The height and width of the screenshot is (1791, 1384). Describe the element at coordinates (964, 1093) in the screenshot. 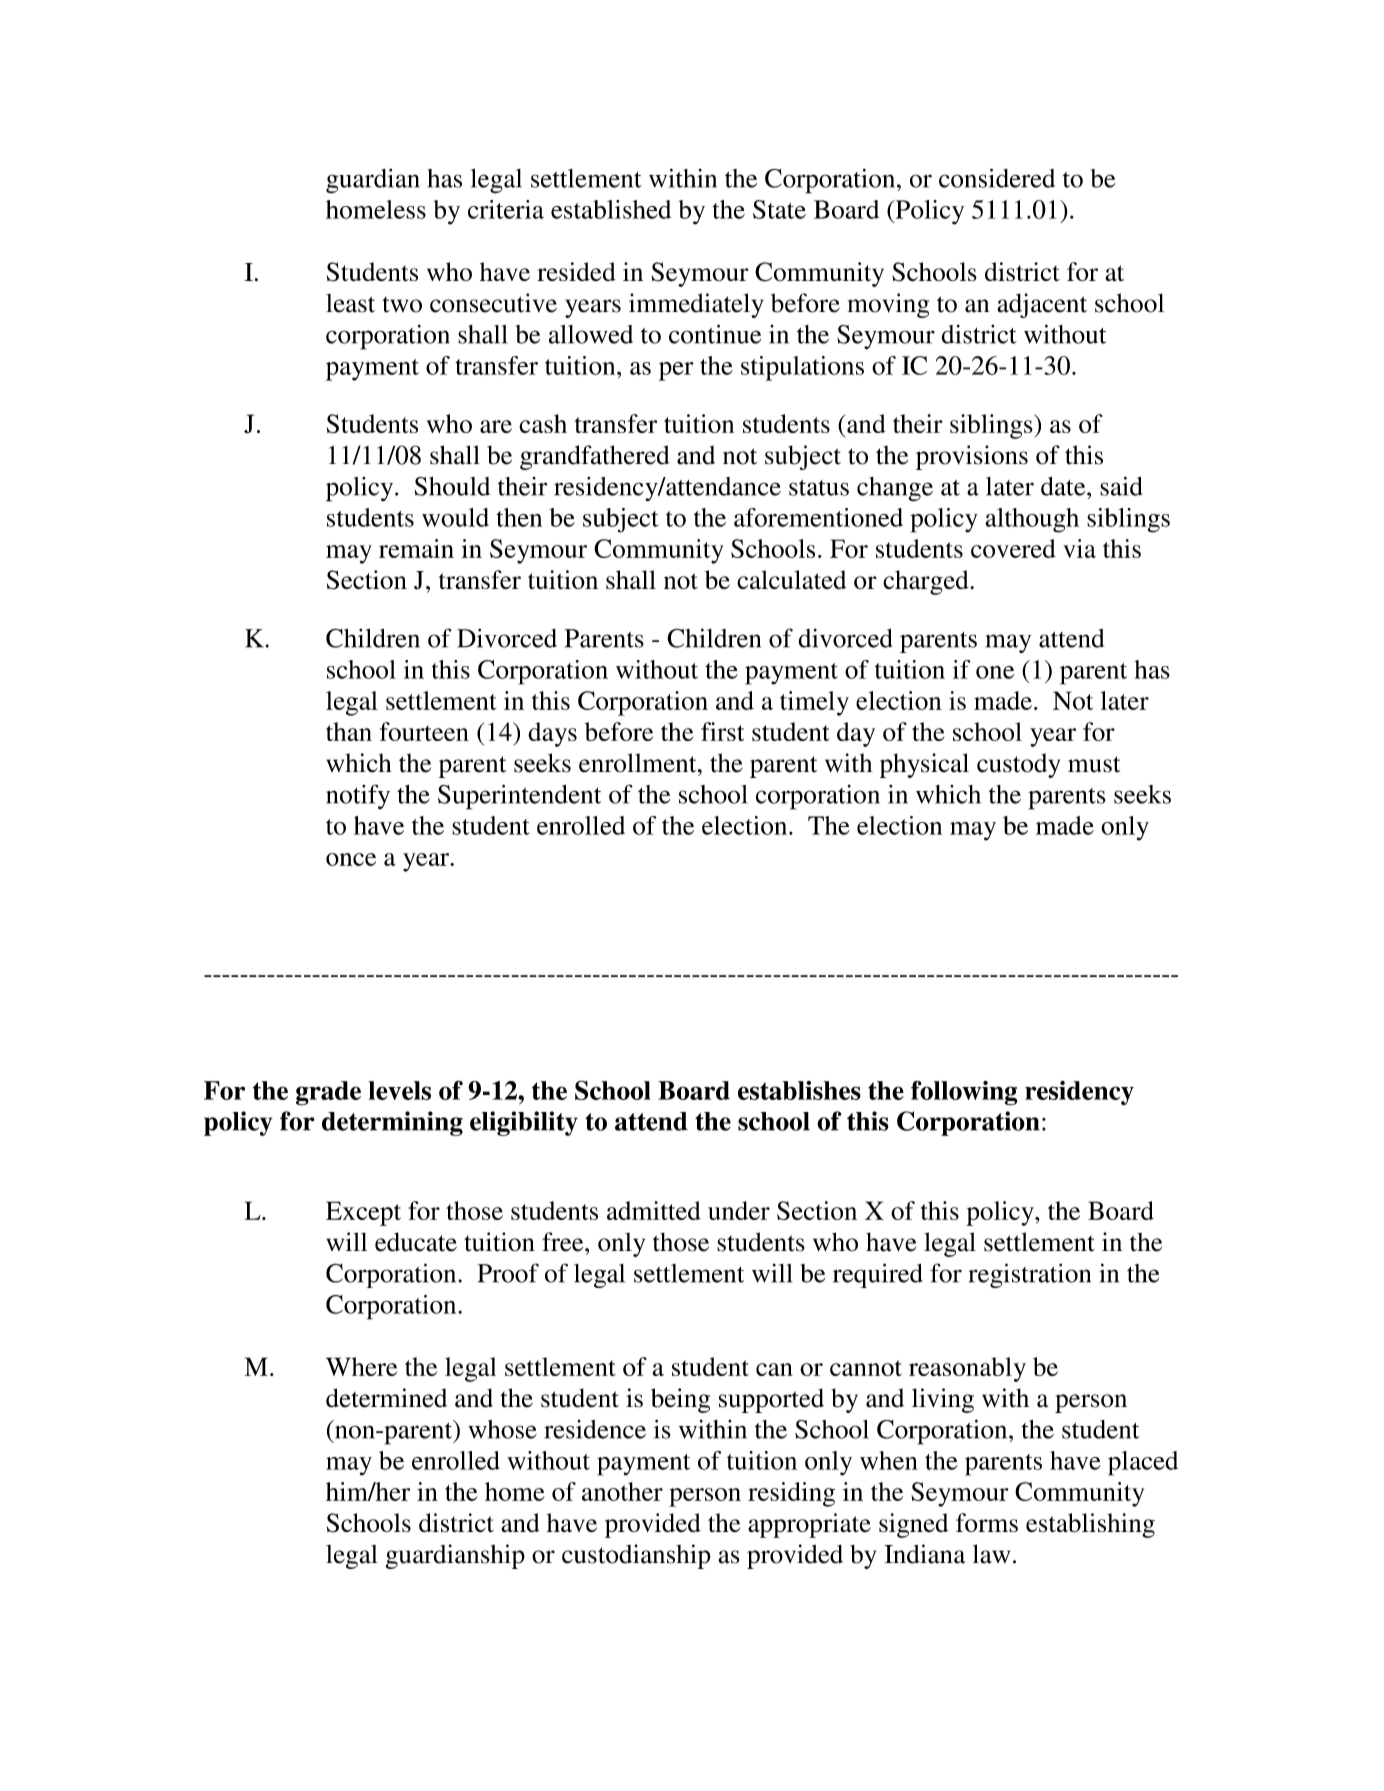

I see `following` at that location.
